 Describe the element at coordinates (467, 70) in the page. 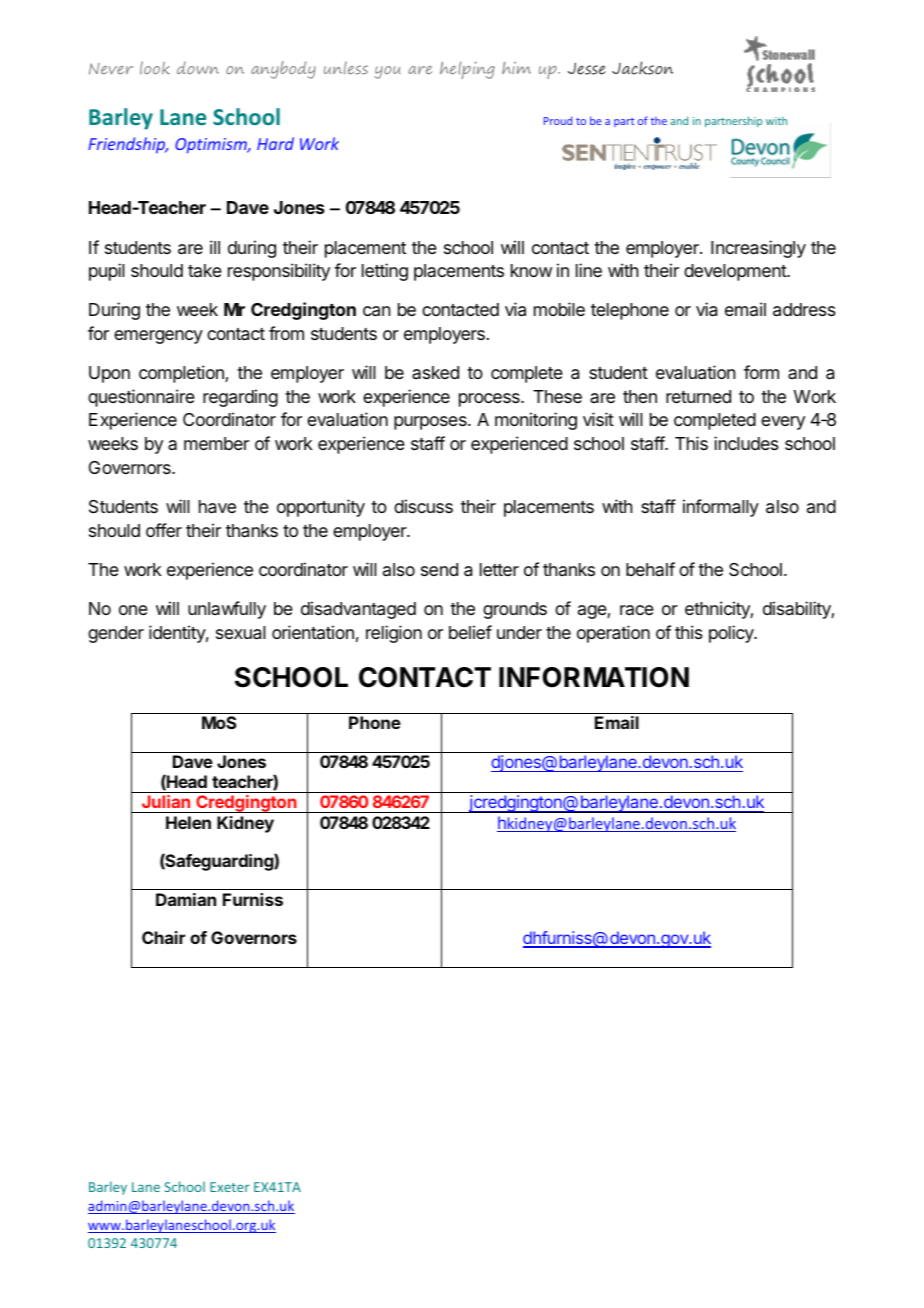

I see `helping` at that location.
